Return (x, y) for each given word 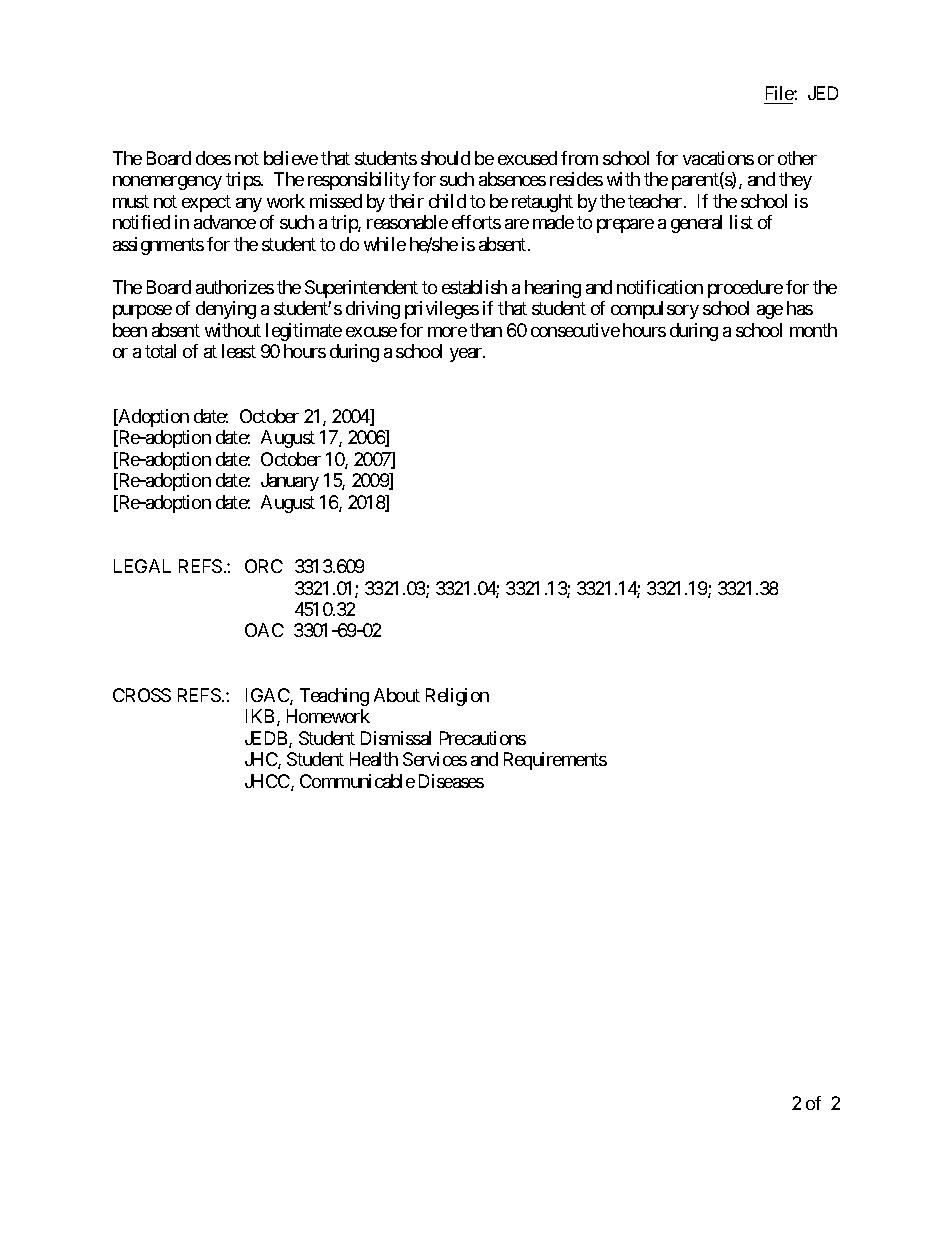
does (213, 158)
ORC (264, 566)
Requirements (555, 761)
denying (226, 310)
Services (435, 759)
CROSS (142, 695)
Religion (457, 697)
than (486, 330)
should (445, 158)
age (770, 312)
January (290, 482)
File (779, 95)
